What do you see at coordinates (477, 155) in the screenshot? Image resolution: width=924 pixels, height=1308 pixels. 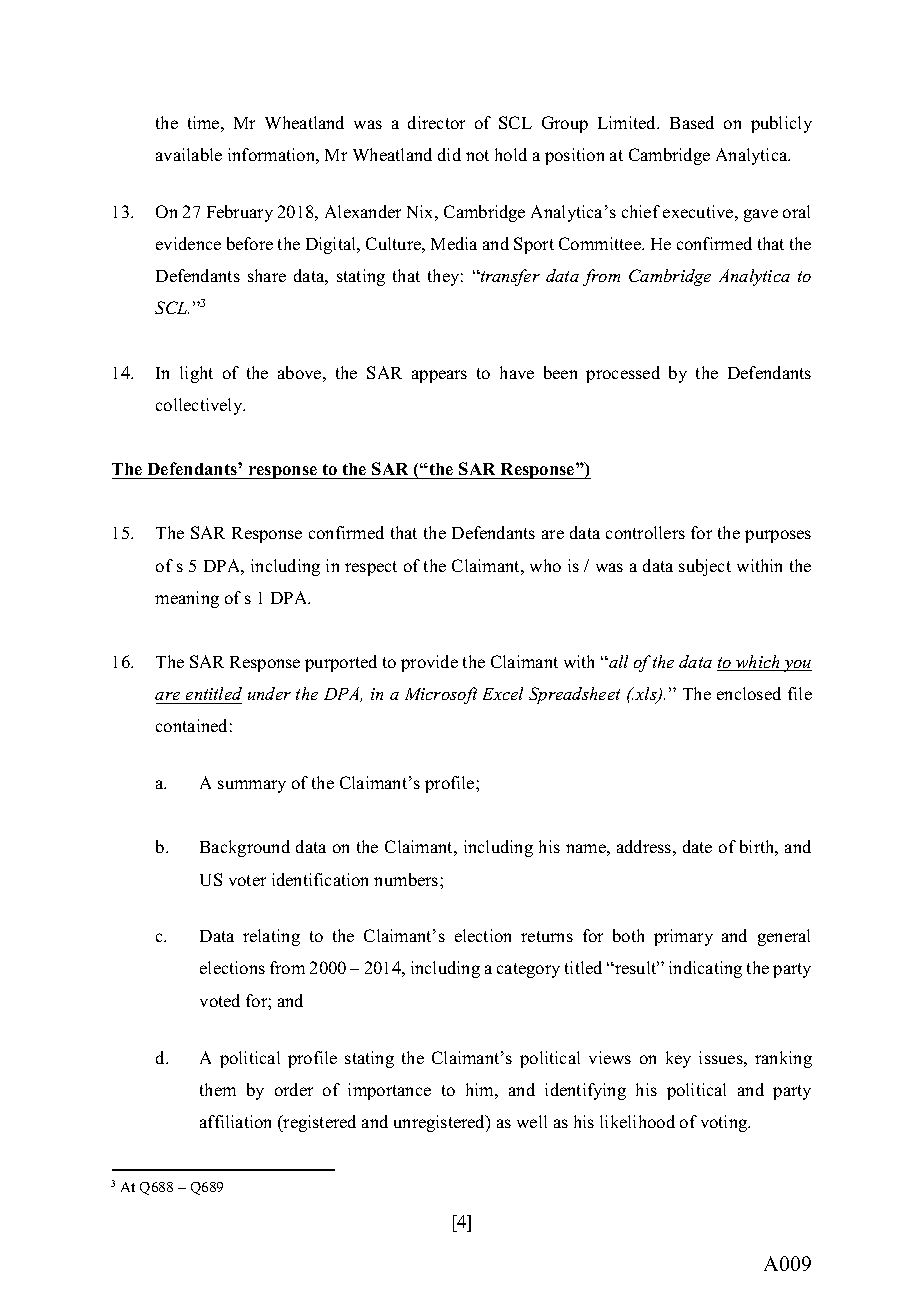 I see `not` at bounding box center [477, 155].
